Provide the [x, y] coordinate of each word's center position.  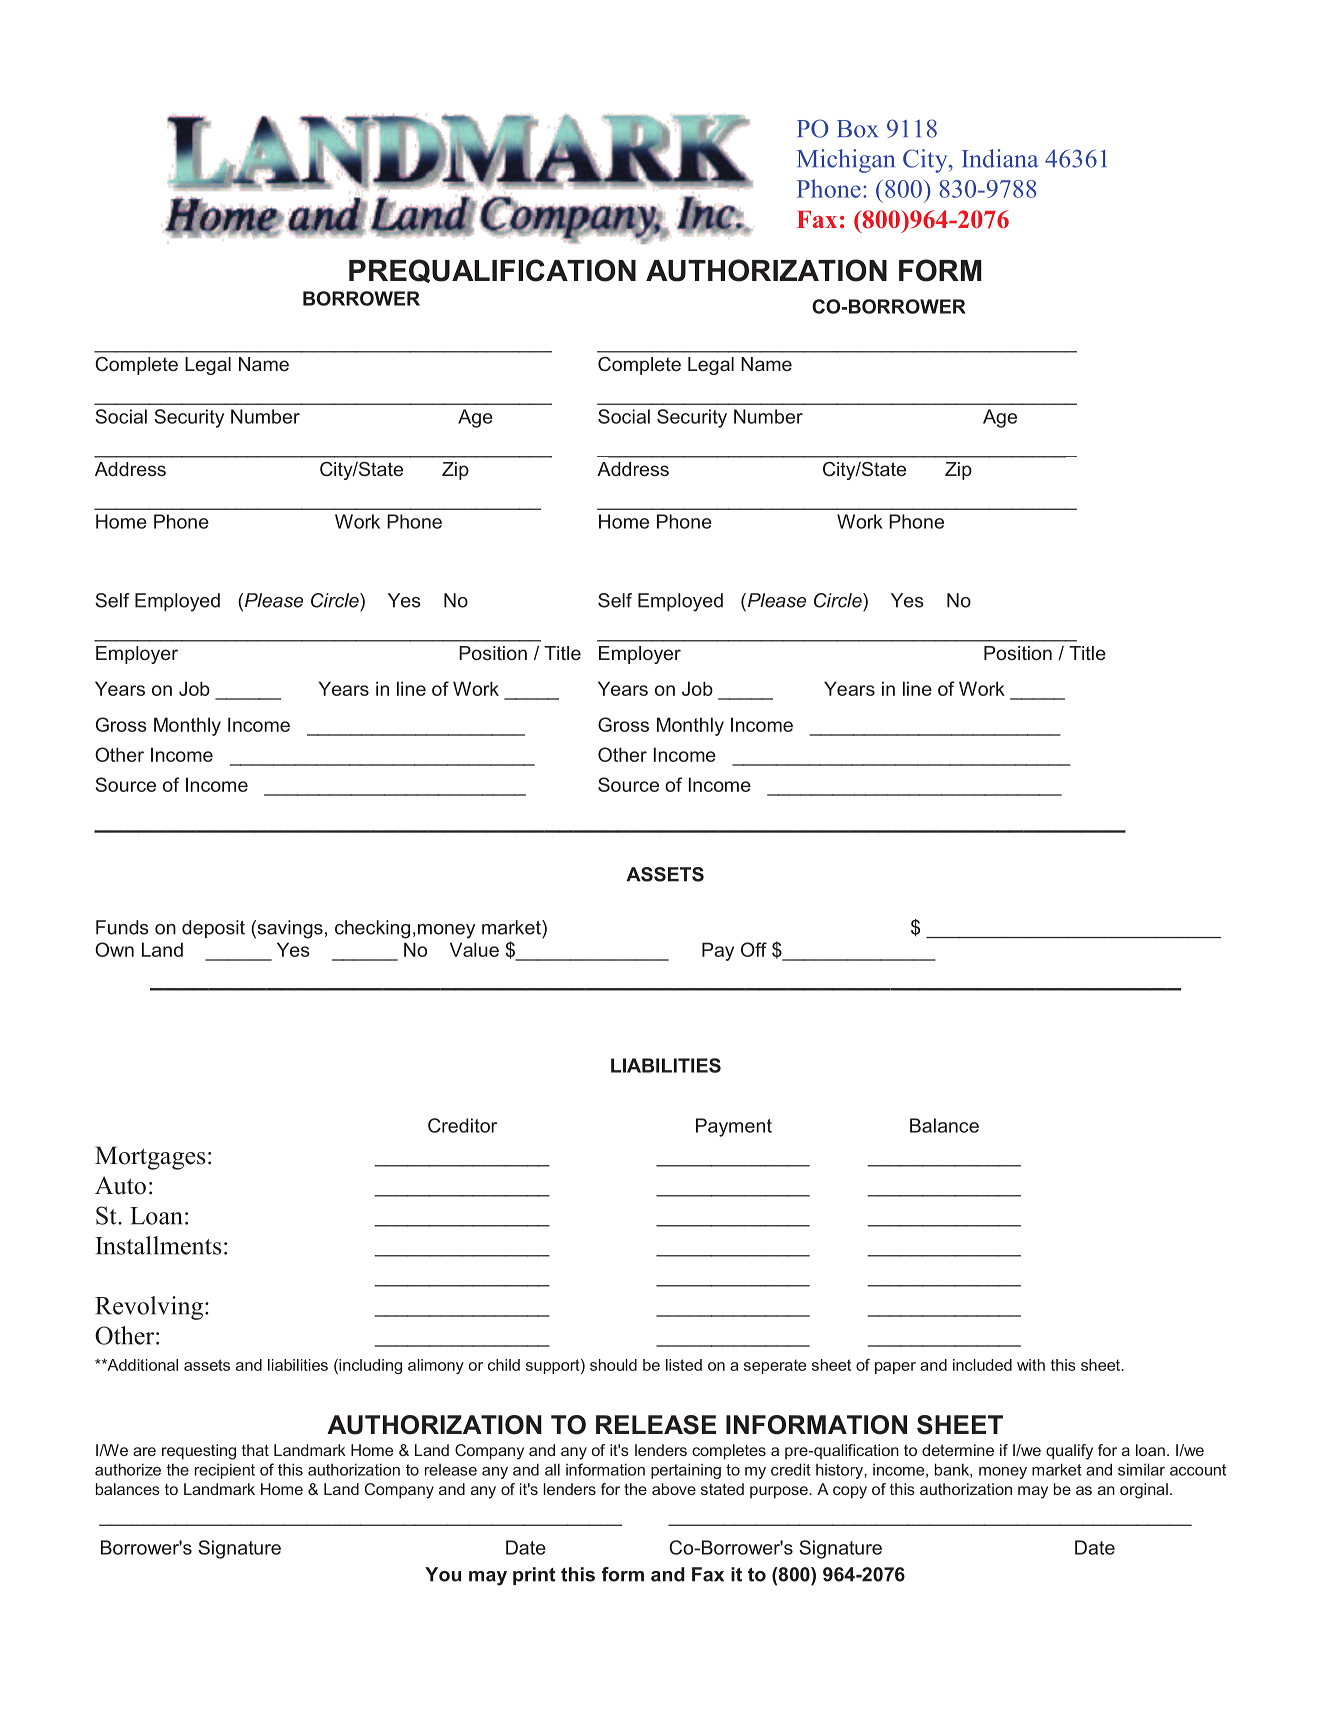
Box [857, 129]
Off [754, 949]
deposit [213, 929]
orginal [1144, 1491]
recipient [225, 1471]
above [674, 1489]
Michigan [846, 161]
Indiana [1000, 158]
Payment [734, 1127]
